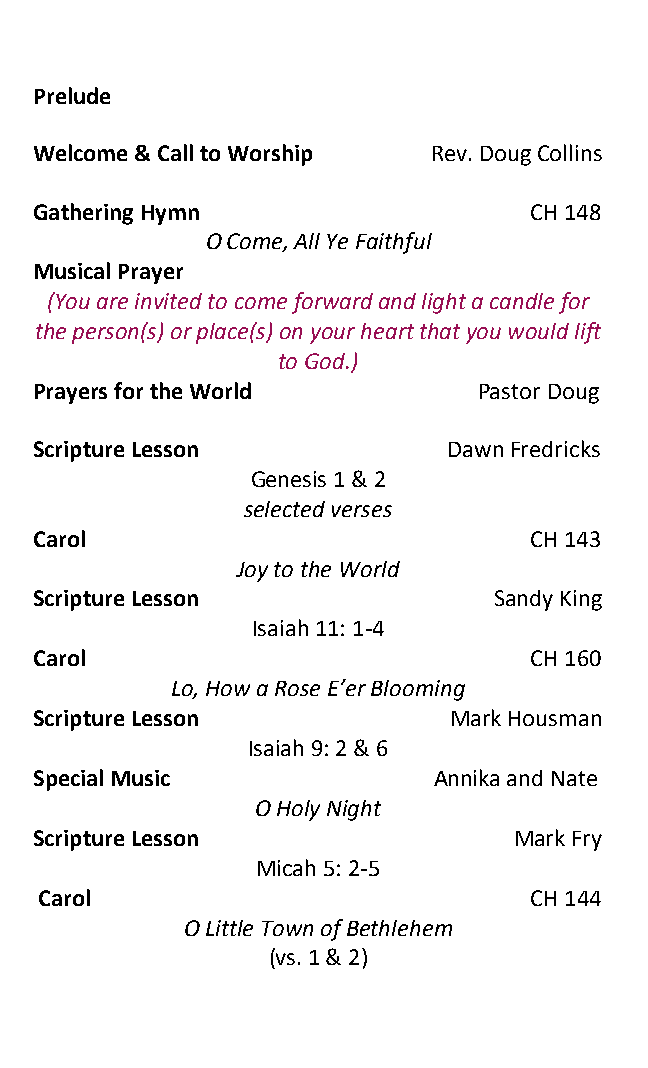  I want to click on Little, so click(229, 928).
